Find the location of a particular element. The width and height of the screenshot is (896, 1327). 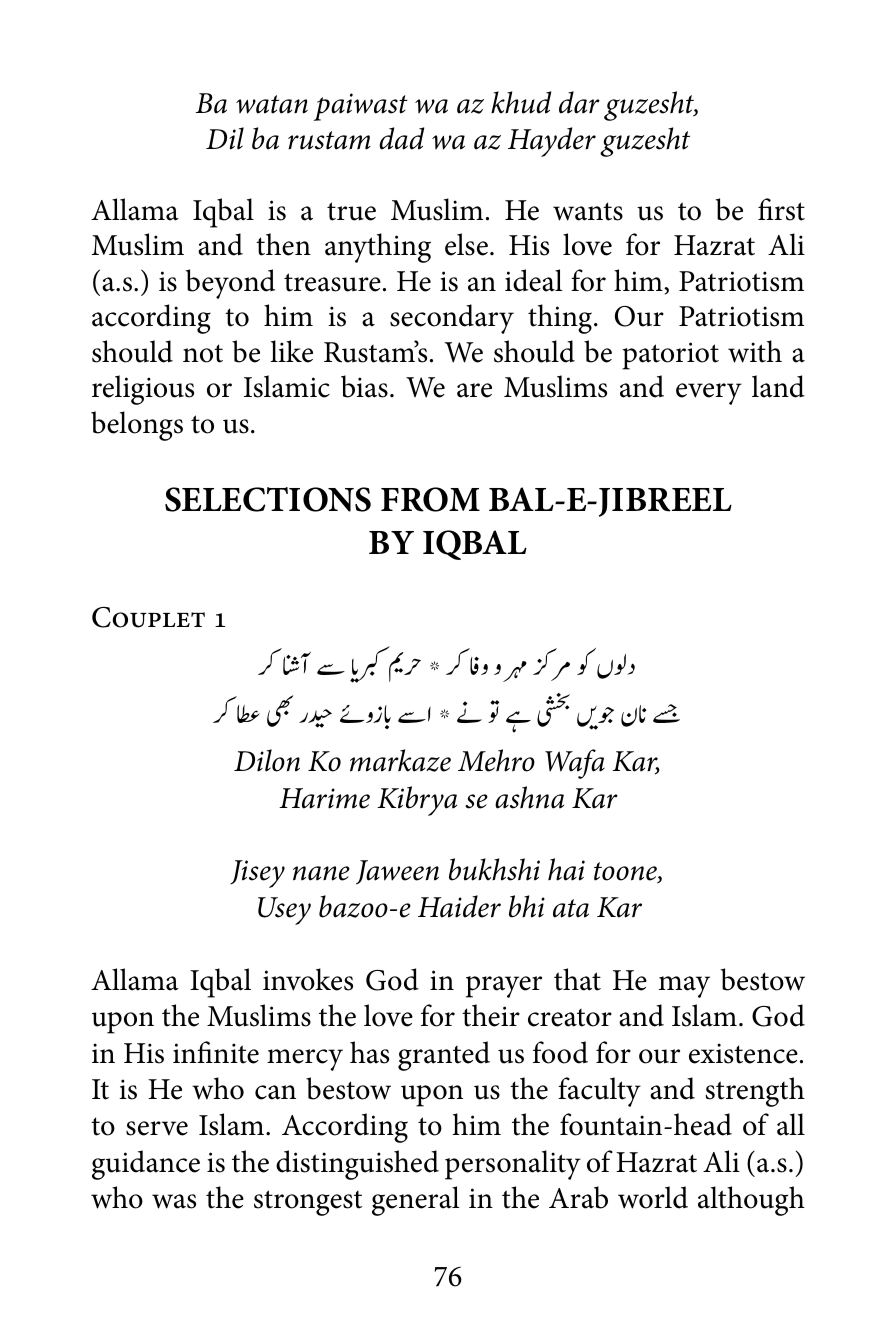

Haider is located at coordinates (459, 906).
